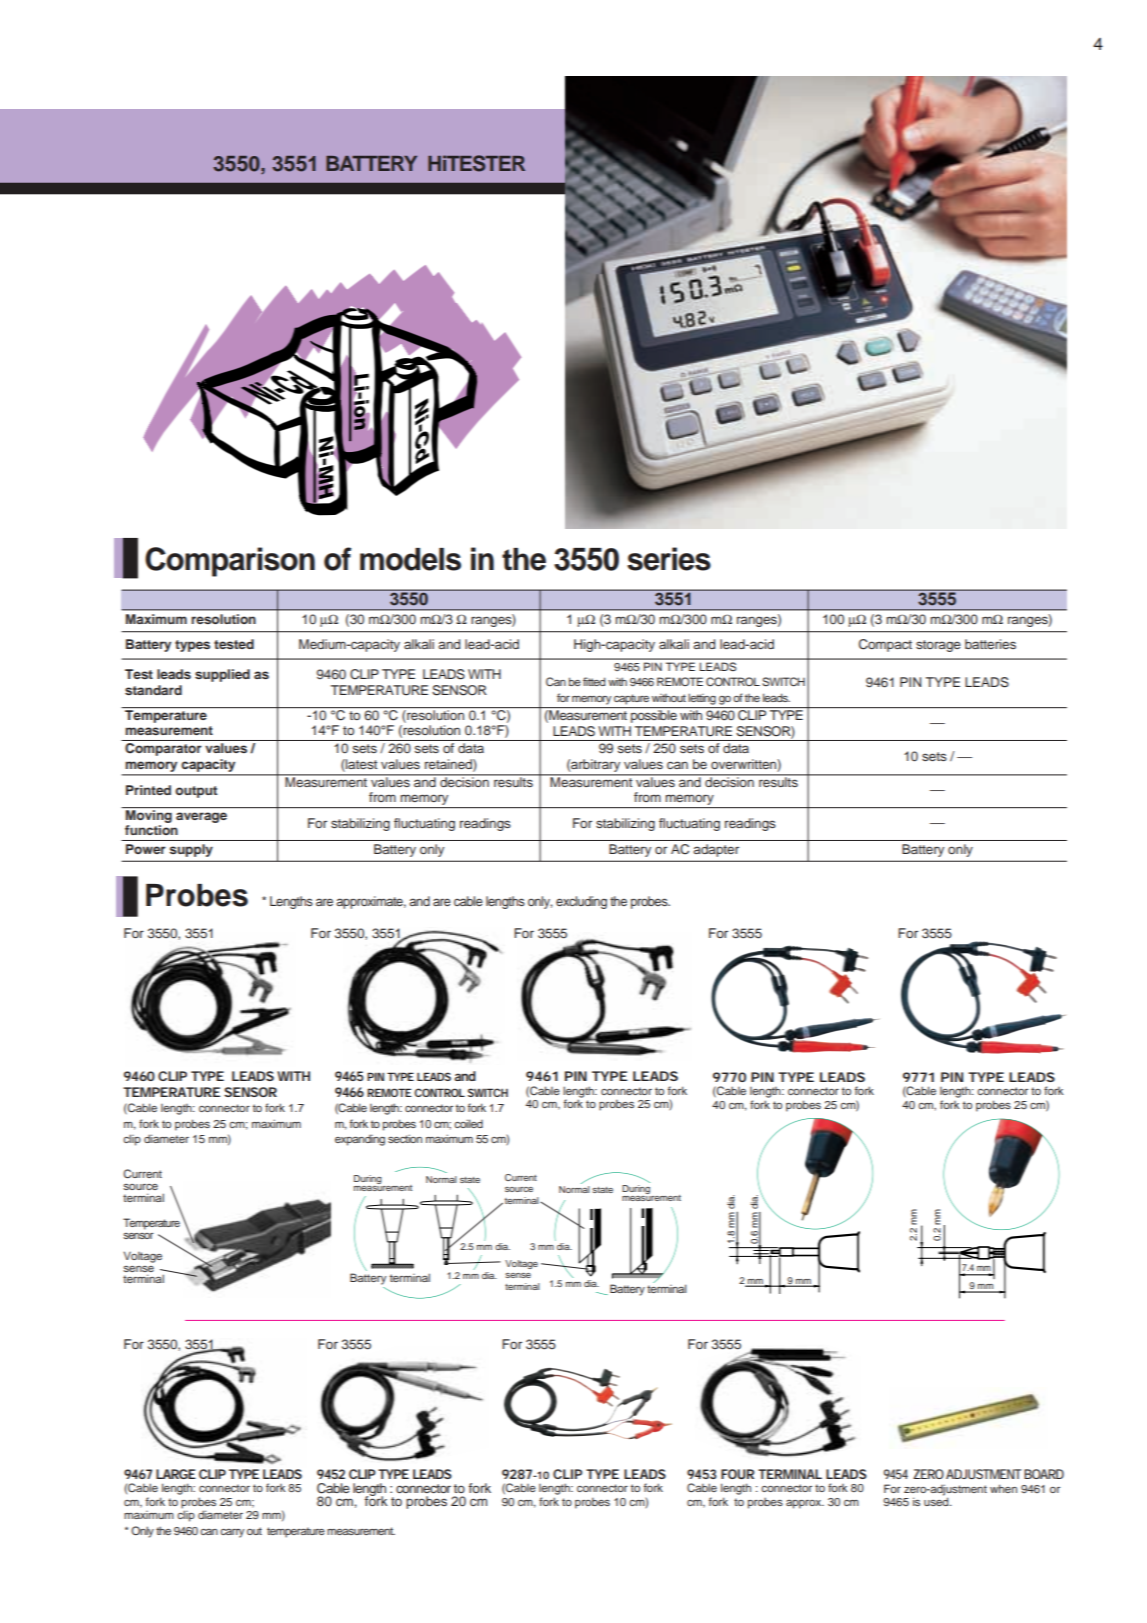 The height and width of the image is (1623, 1147). Describe the element at coordinates (230, 562) in the image. I see `Comparison` at that location.
